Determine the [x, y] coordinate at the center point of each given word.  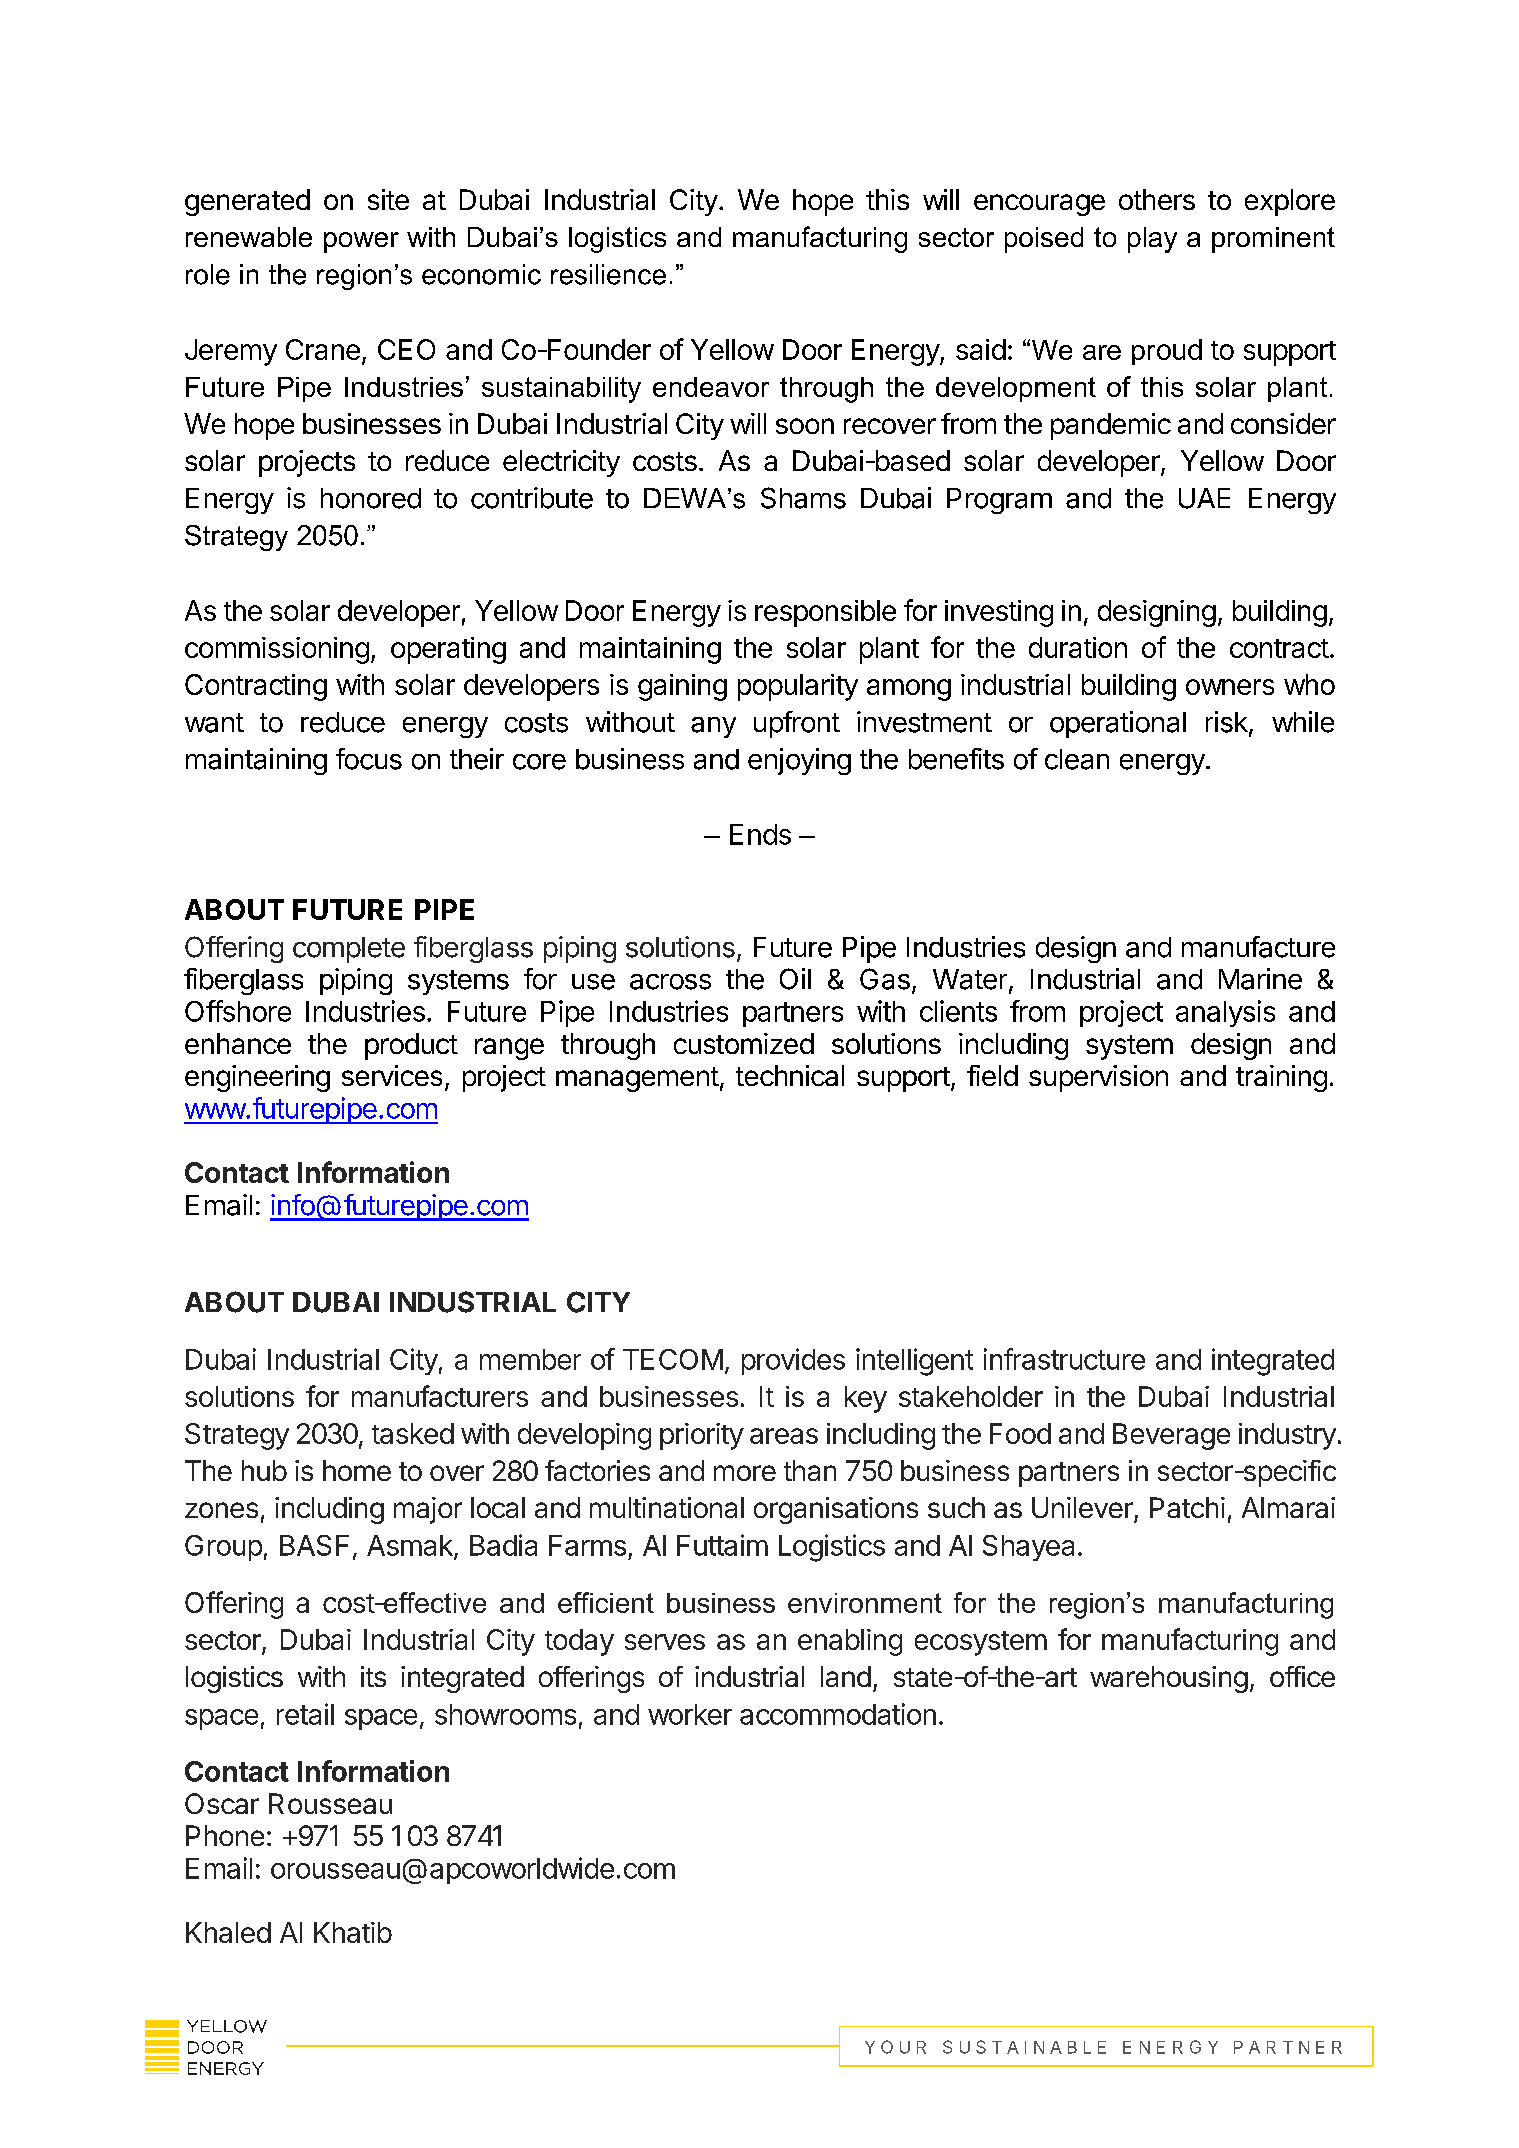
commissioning [277, 650]
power [361, 242]
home [357, 1470]
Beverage [1171, 1436]
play [1152, 240]
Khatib [353, 1932]
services [392, 1075]
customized [744, 1043]
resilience [608, 274]
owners [1230, 687]
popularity [798, 687]
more [745, 1473]
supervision [1098, 1078]
